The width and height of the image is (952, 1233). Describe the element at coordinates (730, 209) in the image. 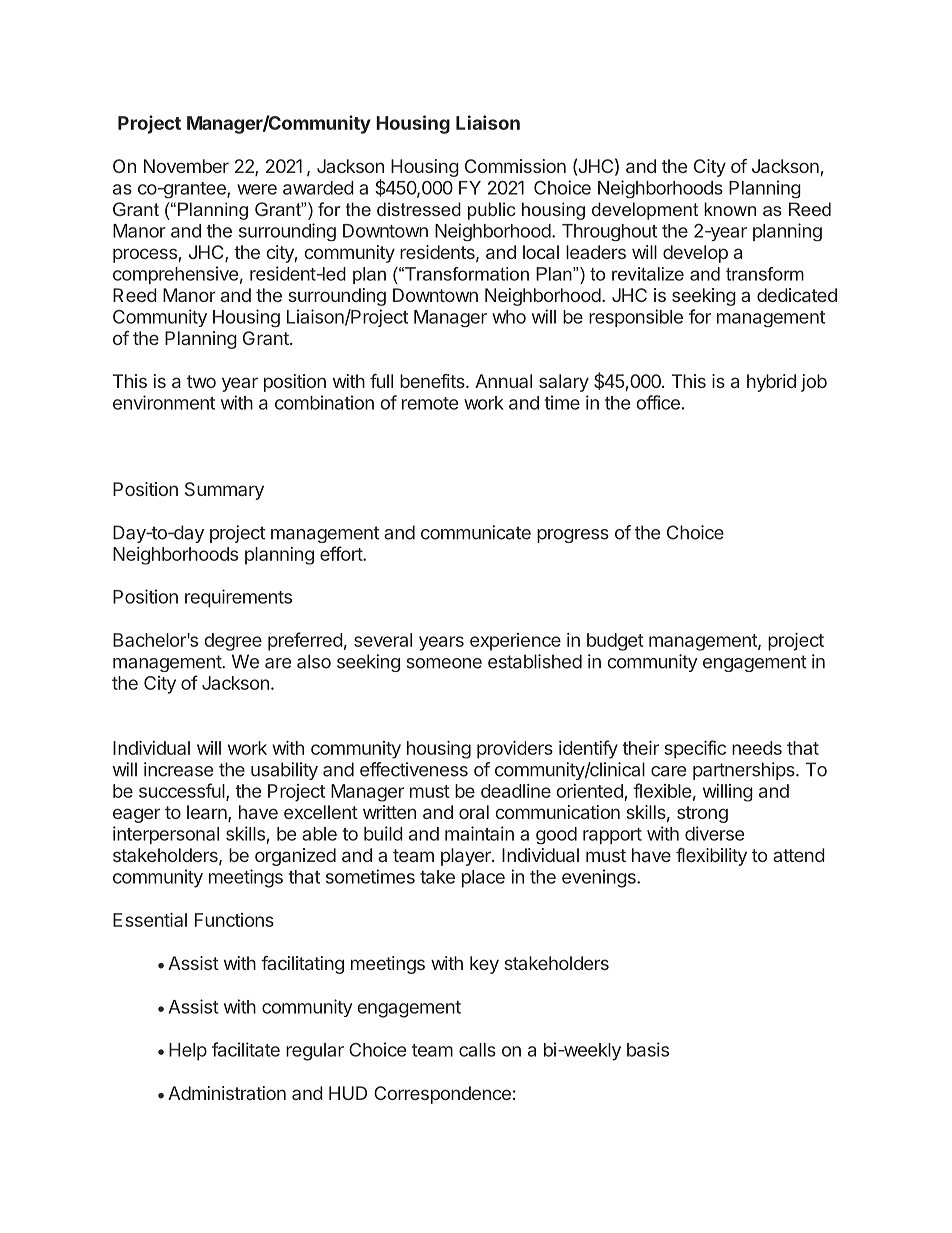

I see `known` at that location.
